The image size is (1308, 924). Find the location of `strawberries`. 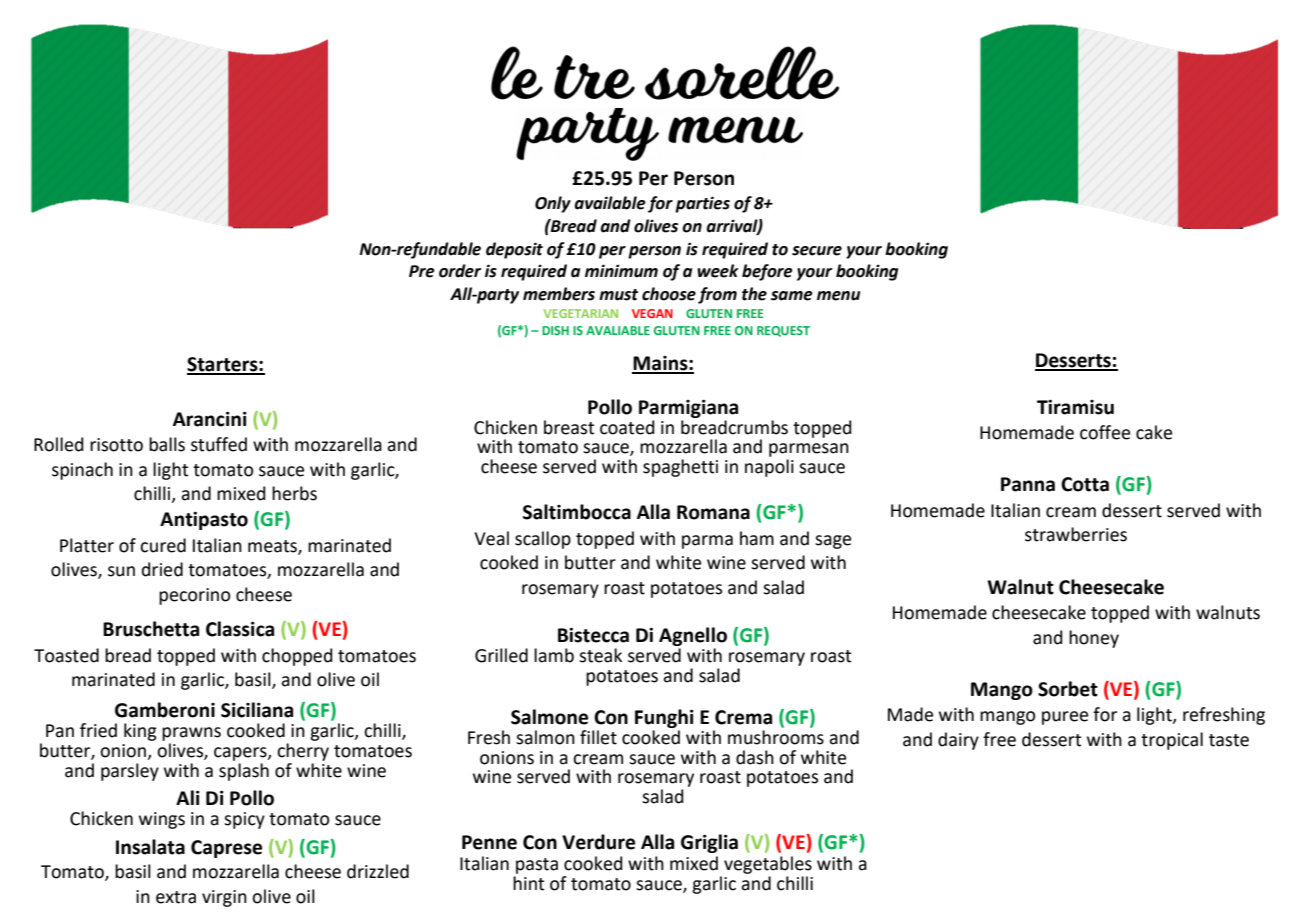

strawberries is located at coordinates (1076, 534).
